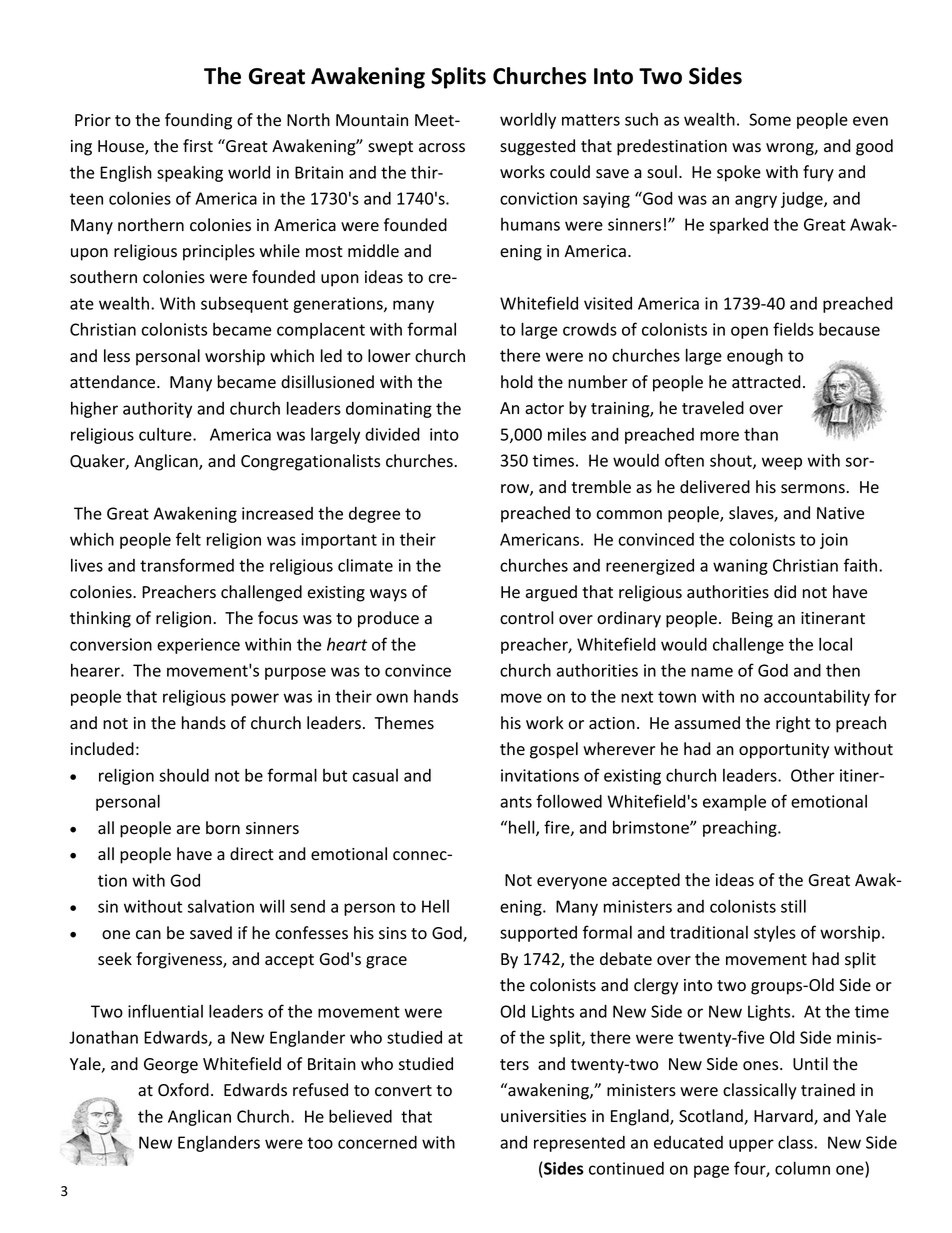  Describe the element at coordinates (517, 382) in the screenshot. I see `hold` at that location.
